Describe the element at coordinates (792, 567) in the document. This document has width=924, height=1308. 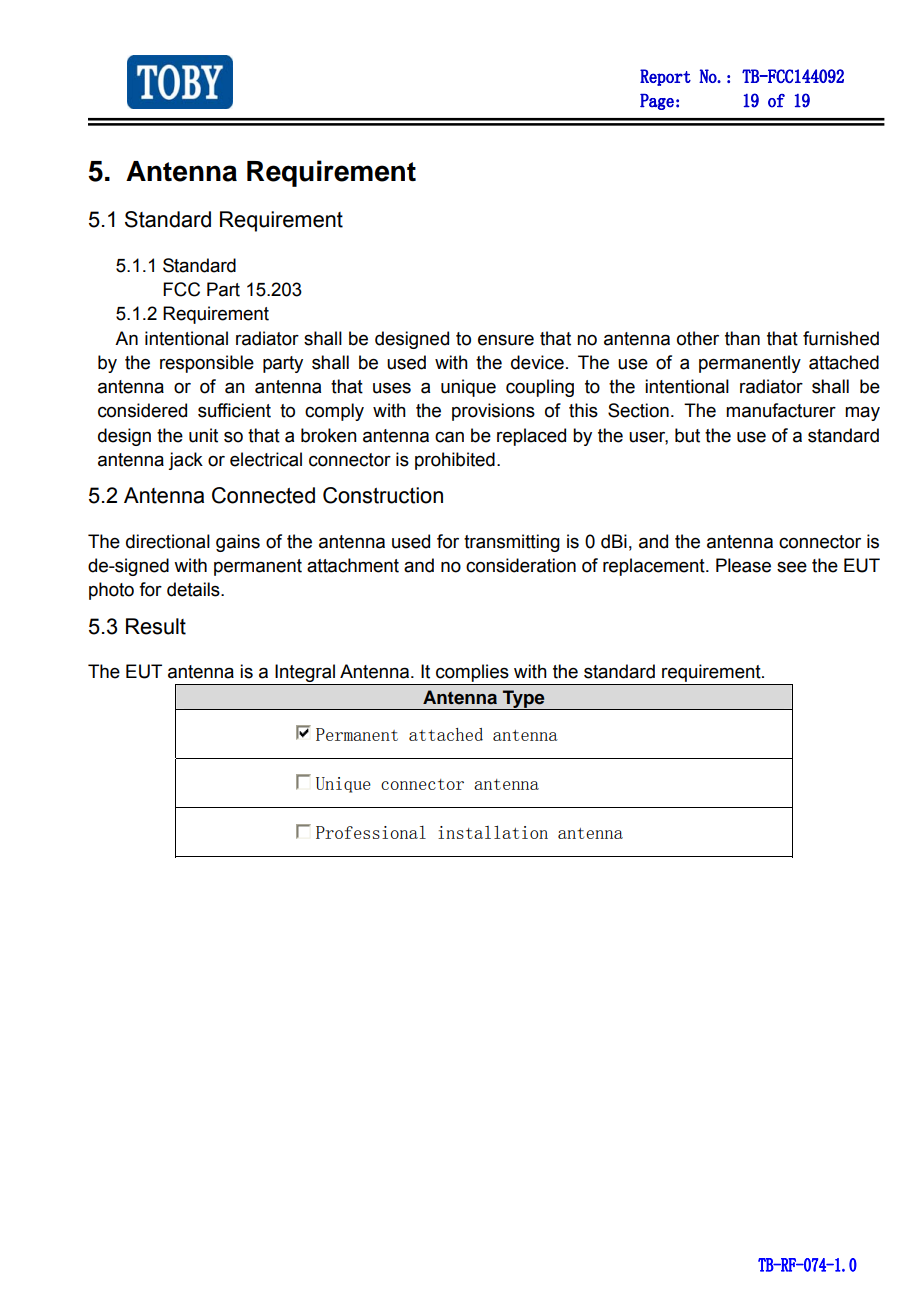
I see `see` at that location.
